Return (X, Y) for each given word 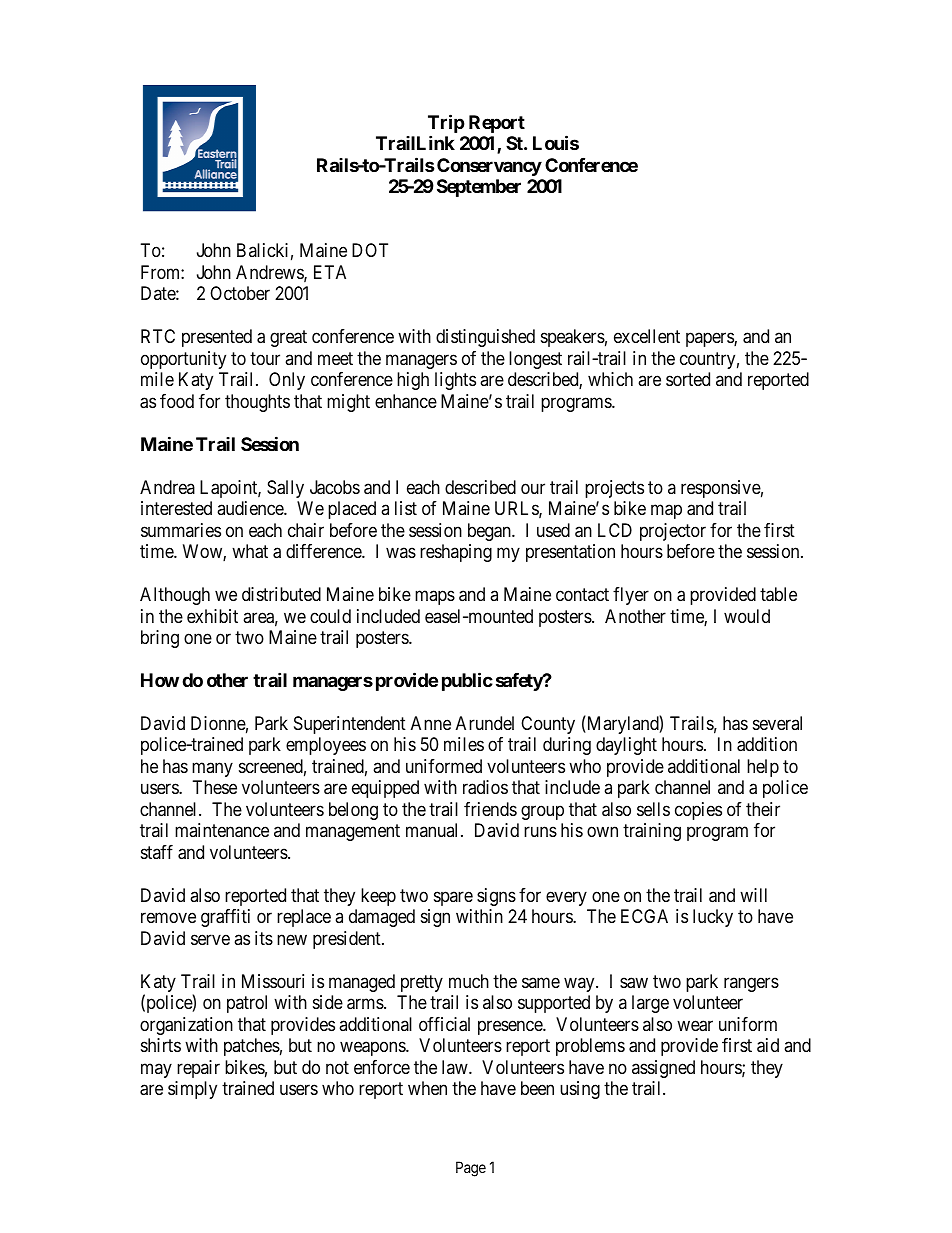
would (747, 616)
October (240, 293)
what (250, 551)
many (212, 769)
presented (217, 338)
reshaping (456, 553)
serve (210, 939)
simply (192, 1090)
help (763, 768)
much (469, 981)
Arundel (485, 723)
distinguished (485, 338)
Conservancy (489, 167)
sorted (688, 379)
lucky (713, 918)
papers (710, 340)
